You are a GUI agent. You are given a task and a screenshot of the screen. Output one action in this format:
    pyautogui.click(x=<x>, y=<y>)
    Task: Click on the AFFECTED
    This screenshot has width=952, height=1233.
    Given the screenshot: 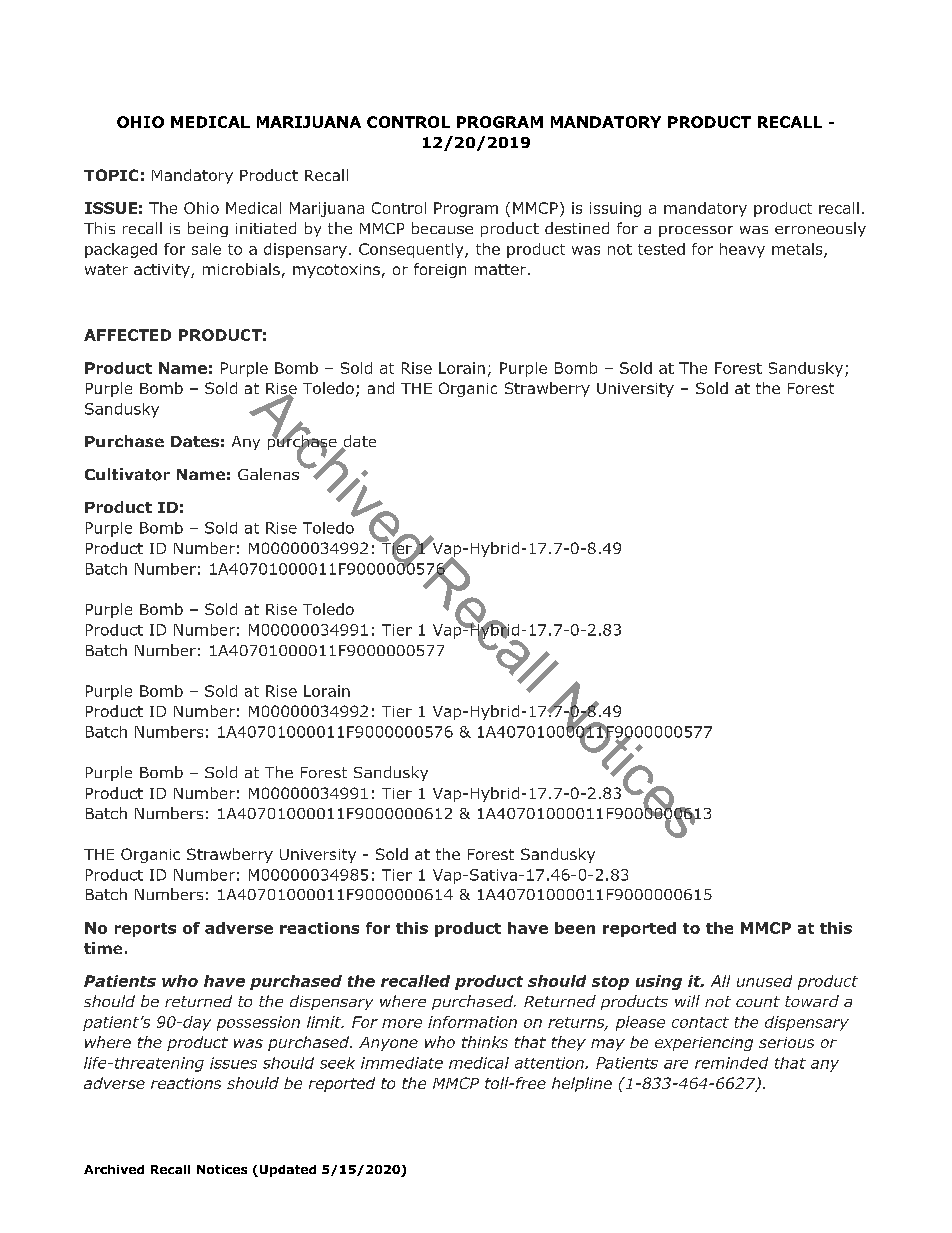 What is the action you would take?
    pyautogui.click(x=127, y=335)
